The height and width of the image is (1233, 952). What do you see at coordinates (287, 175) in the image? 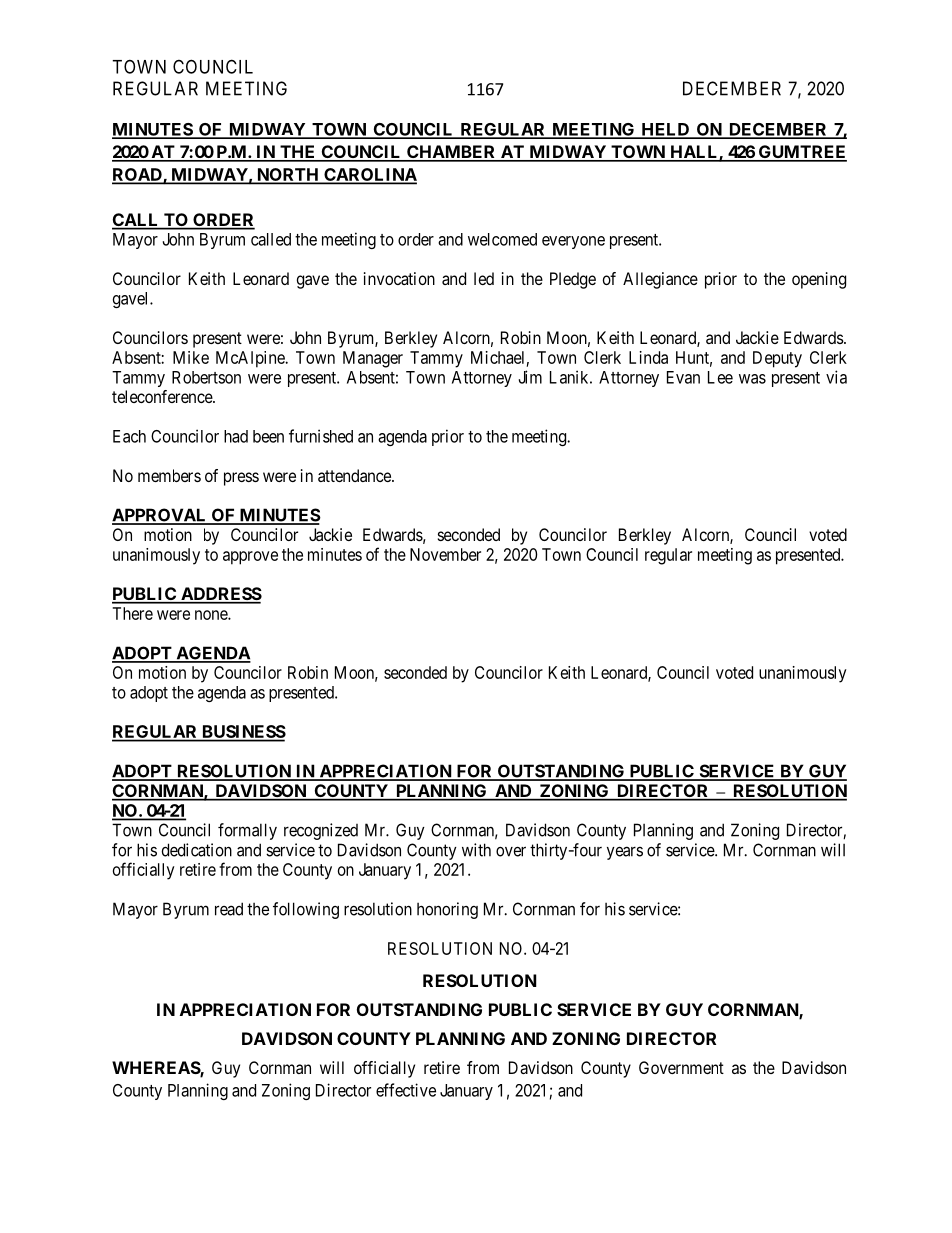
I see `NORTH` at bounding box center [287, 175].
